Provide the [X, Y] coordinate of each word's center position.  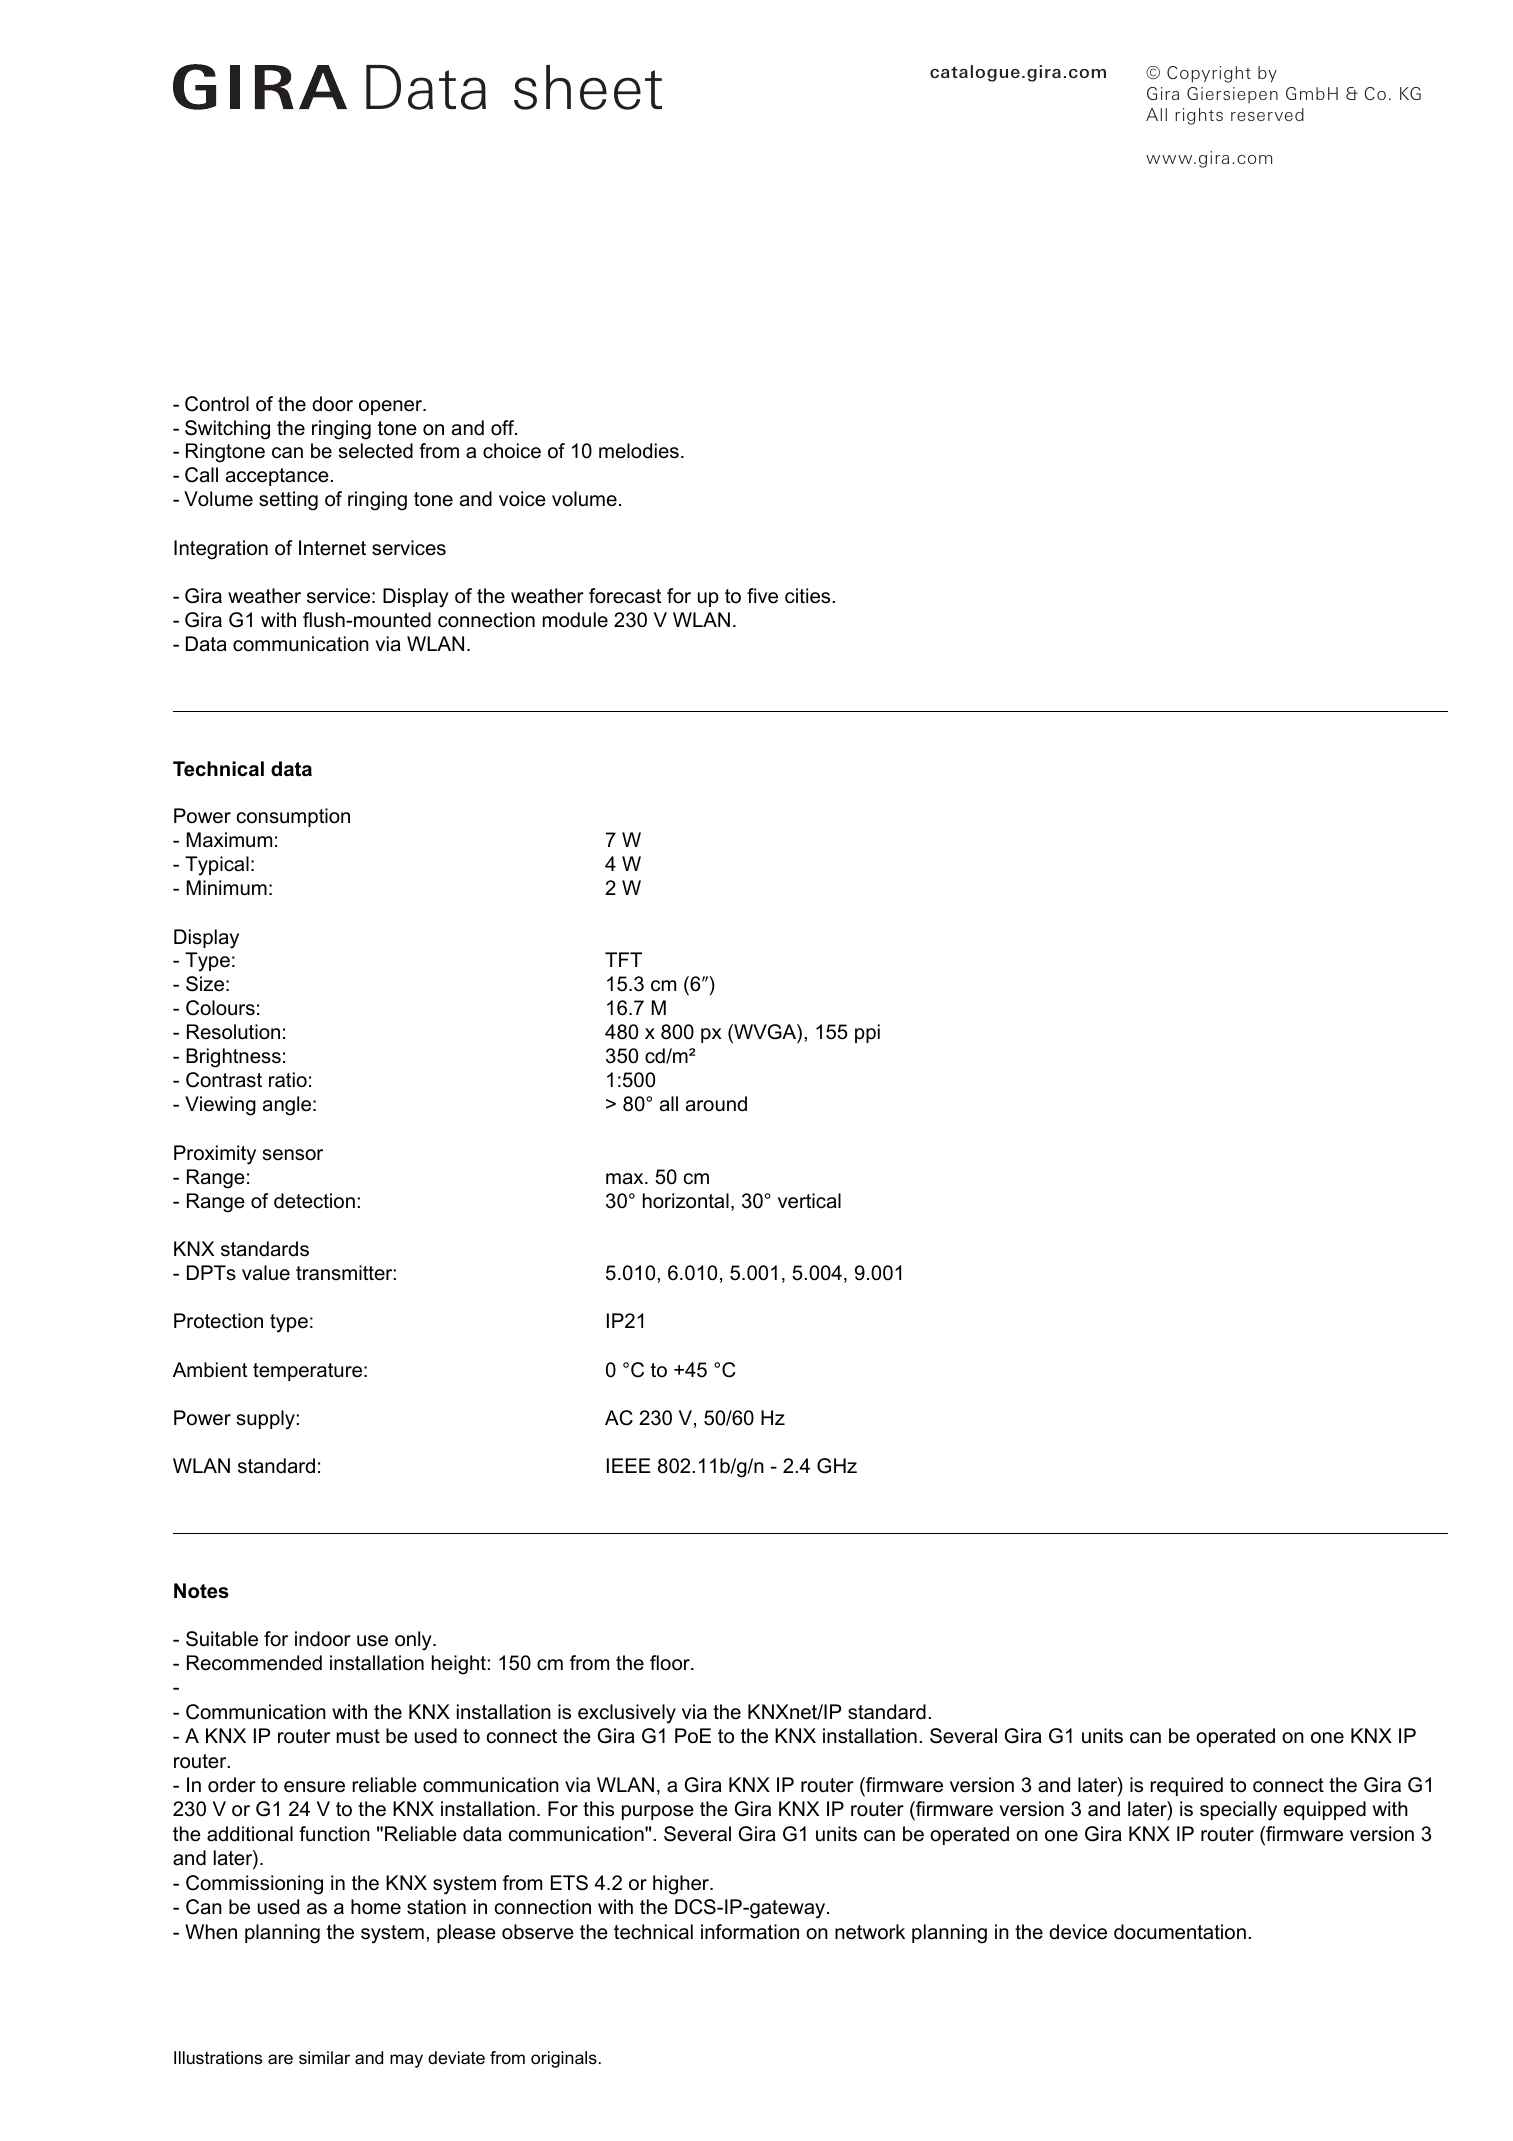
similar [324, 2057]
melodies [639, 451]
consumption [293, 817]
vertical [809, 1201]
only [414, 1641]
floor [671, 1663]
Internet [332, 548]
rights [1199, 116]
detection [314, 1201]
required [1186, 1786]
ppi [867, 1033]
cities [807, 596]
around [716, 1104]
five [762, 596]
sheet [588, 87]
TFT [623, 959]
